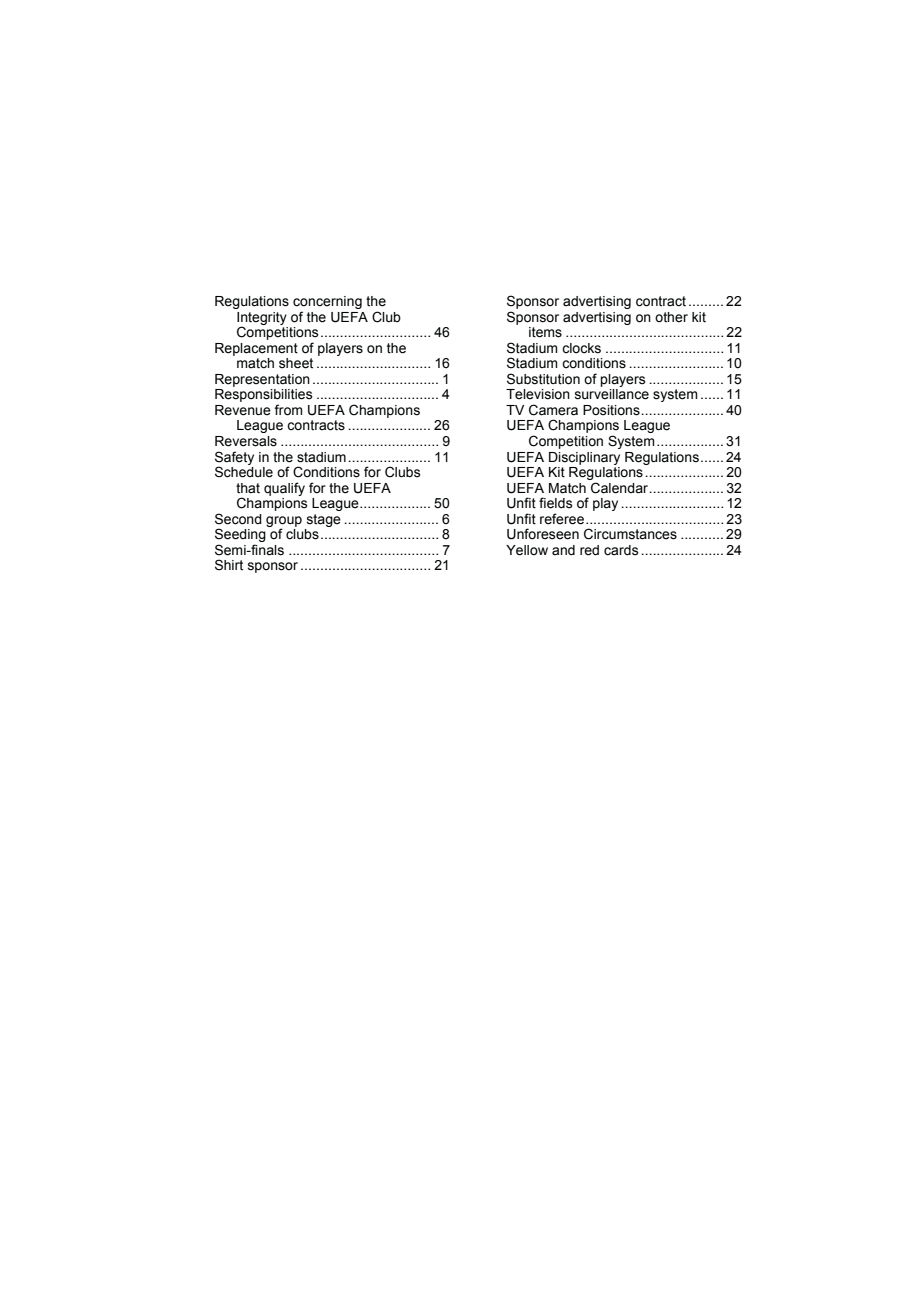  What do you see at coordinates (244, 471) in the screenshot?
I see `Schedule` at bounding box center [244, 471].
